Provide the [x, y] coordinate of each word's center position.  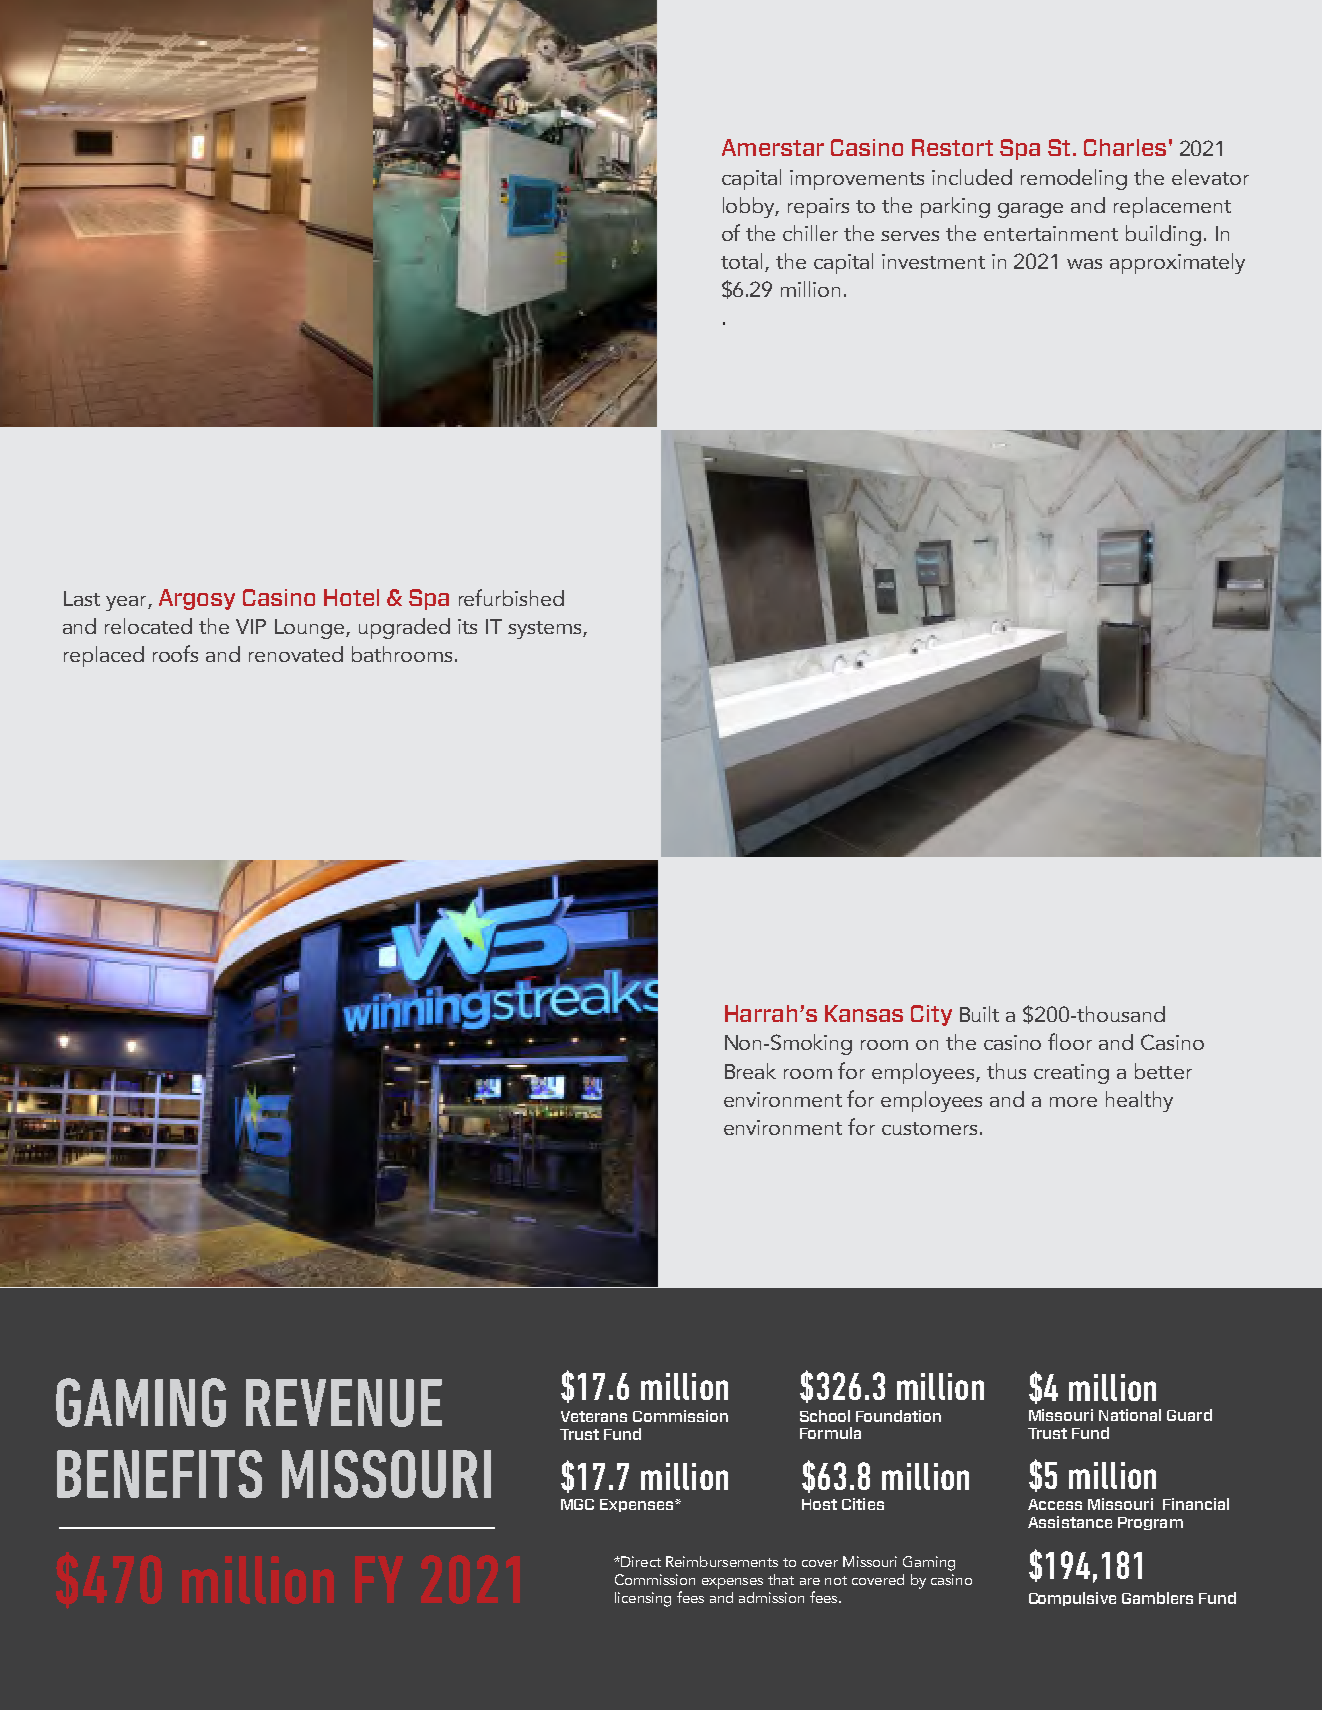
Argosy [197, 599]
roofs [175, 653]
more [1073, 1102]
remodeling [1074, 179]
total [741, 261]
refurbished [511, 597]
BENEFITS [159, 1474]
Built [979, 1014]
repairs [818, 208]
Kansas [864, 1013]
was [1084, 264]
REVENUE [344, 1403]
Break [750, 1071]
